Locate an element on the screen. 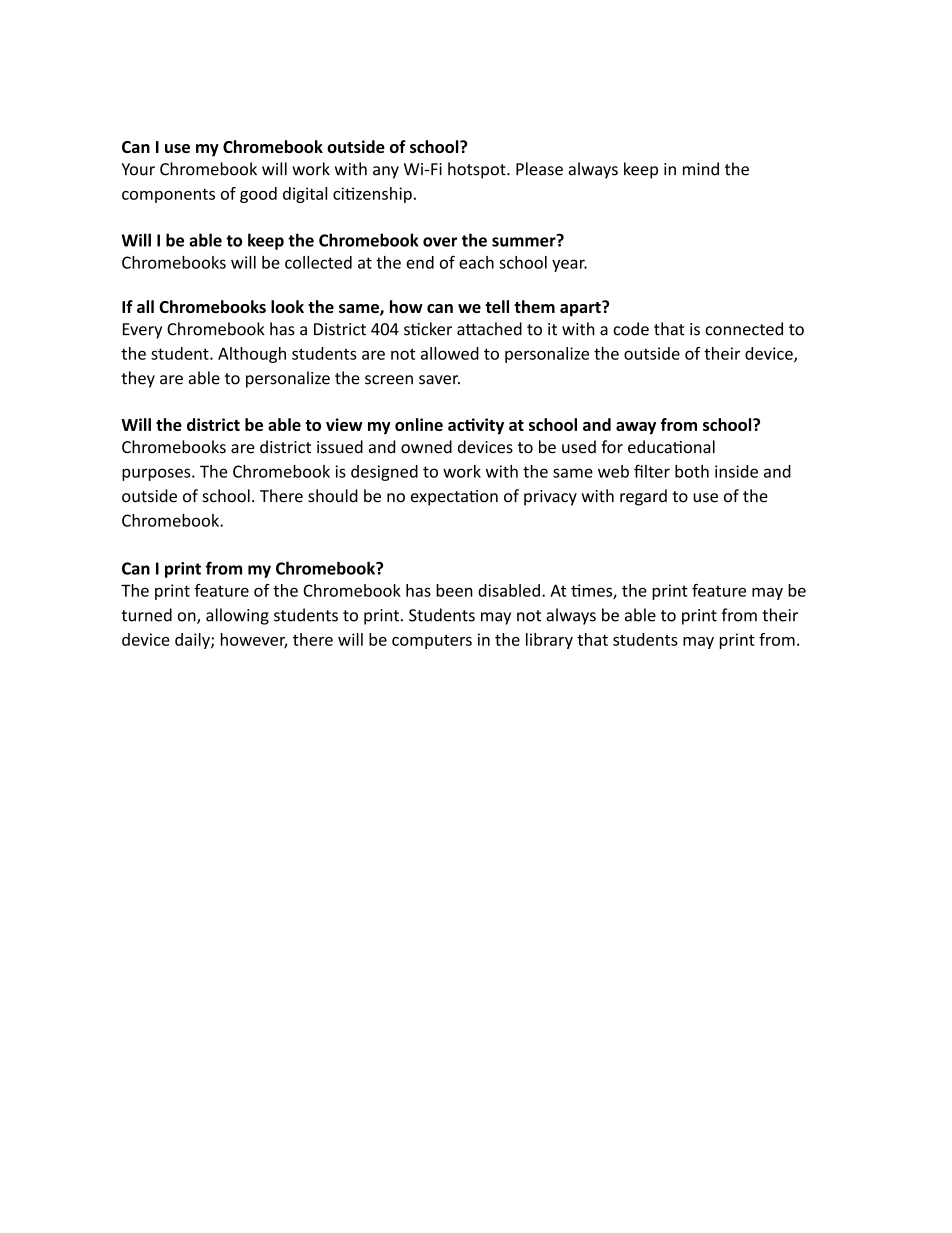 The height and width of the screenshot is (1233, 952). library is located at coordinates (549, 641).
